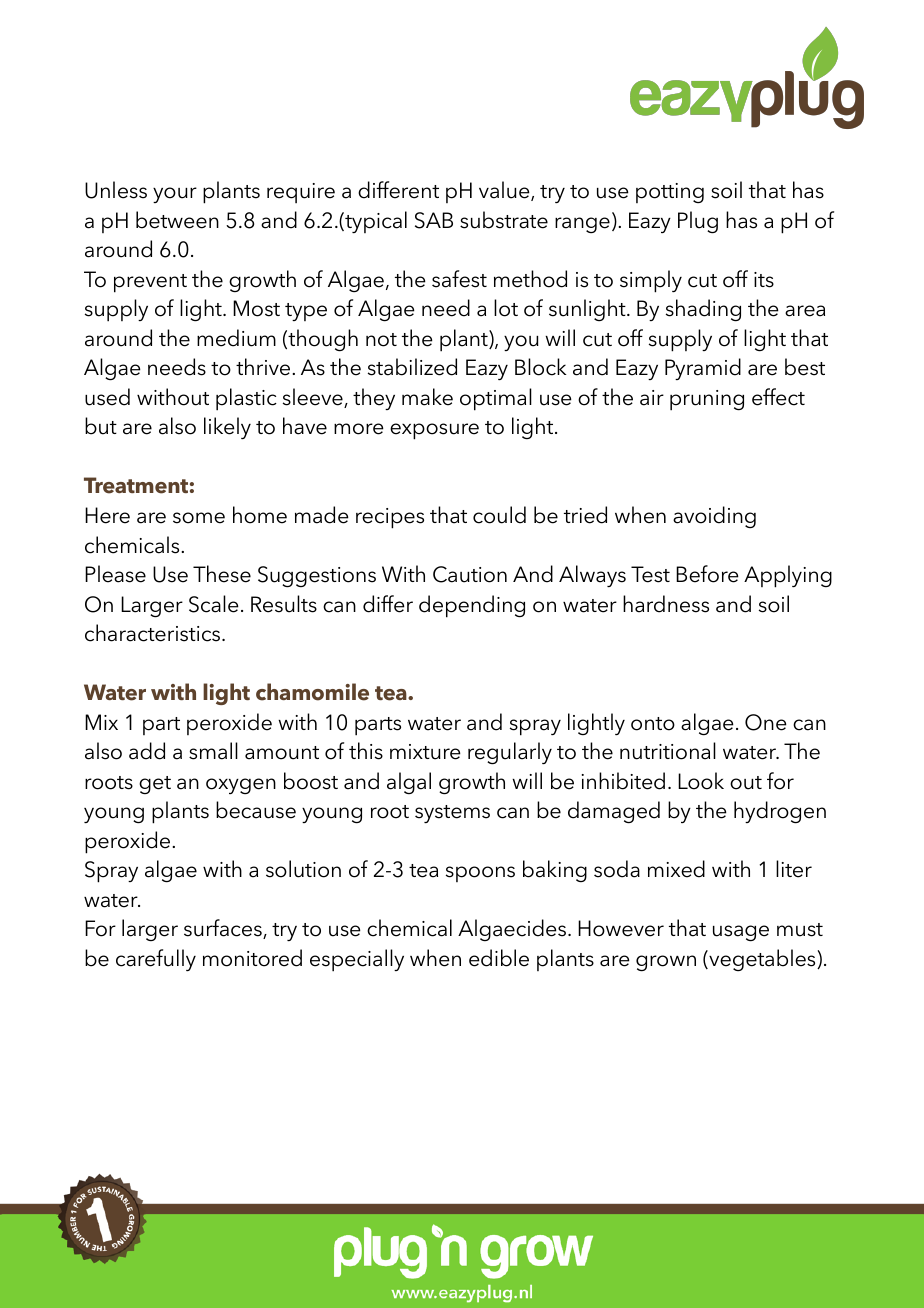  I want to click on make, so click(427, 397).
